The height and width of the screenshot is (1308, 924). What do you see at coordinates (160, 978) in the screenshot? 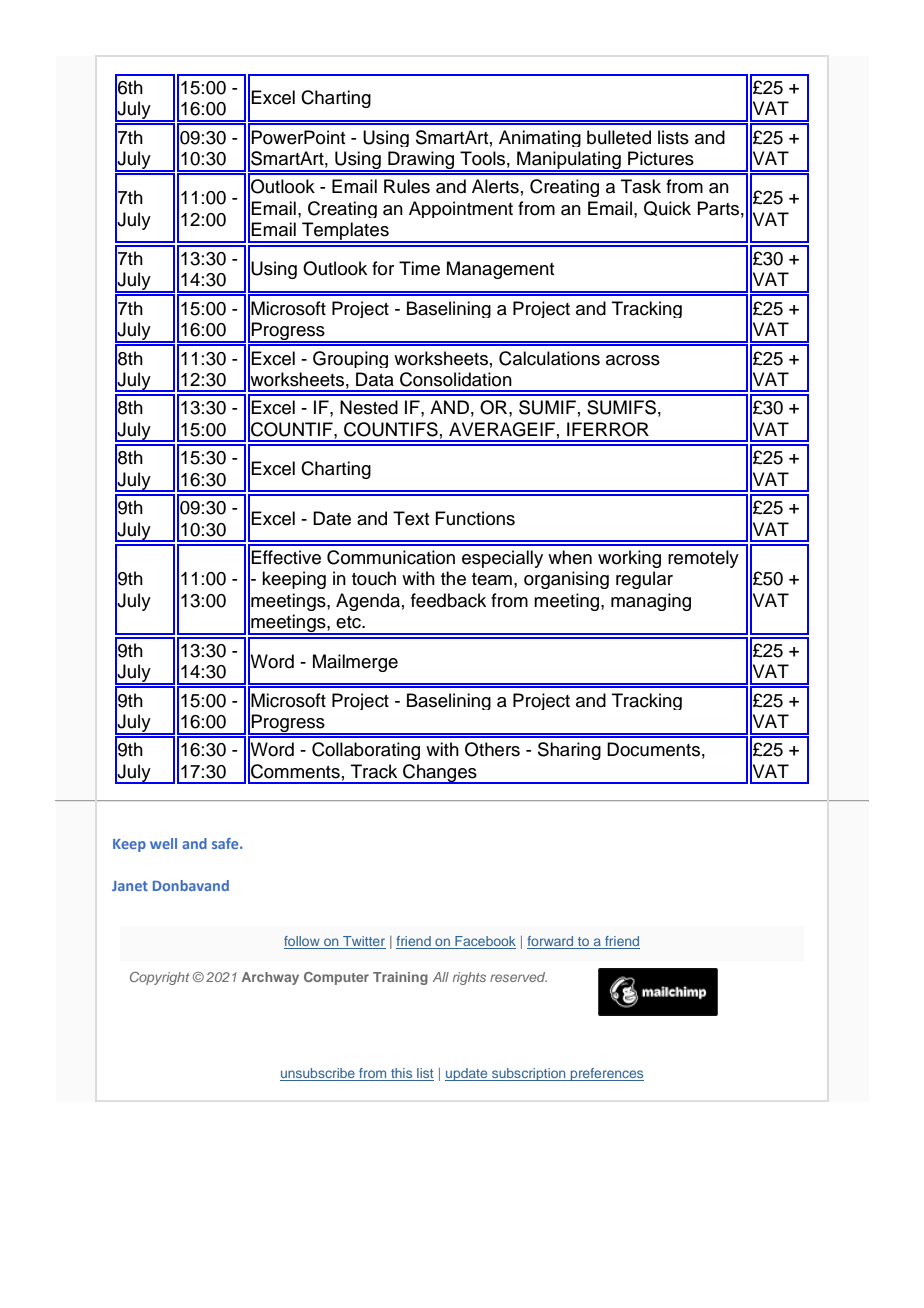
I see `Copyright` at bounding box center [160, 978].
